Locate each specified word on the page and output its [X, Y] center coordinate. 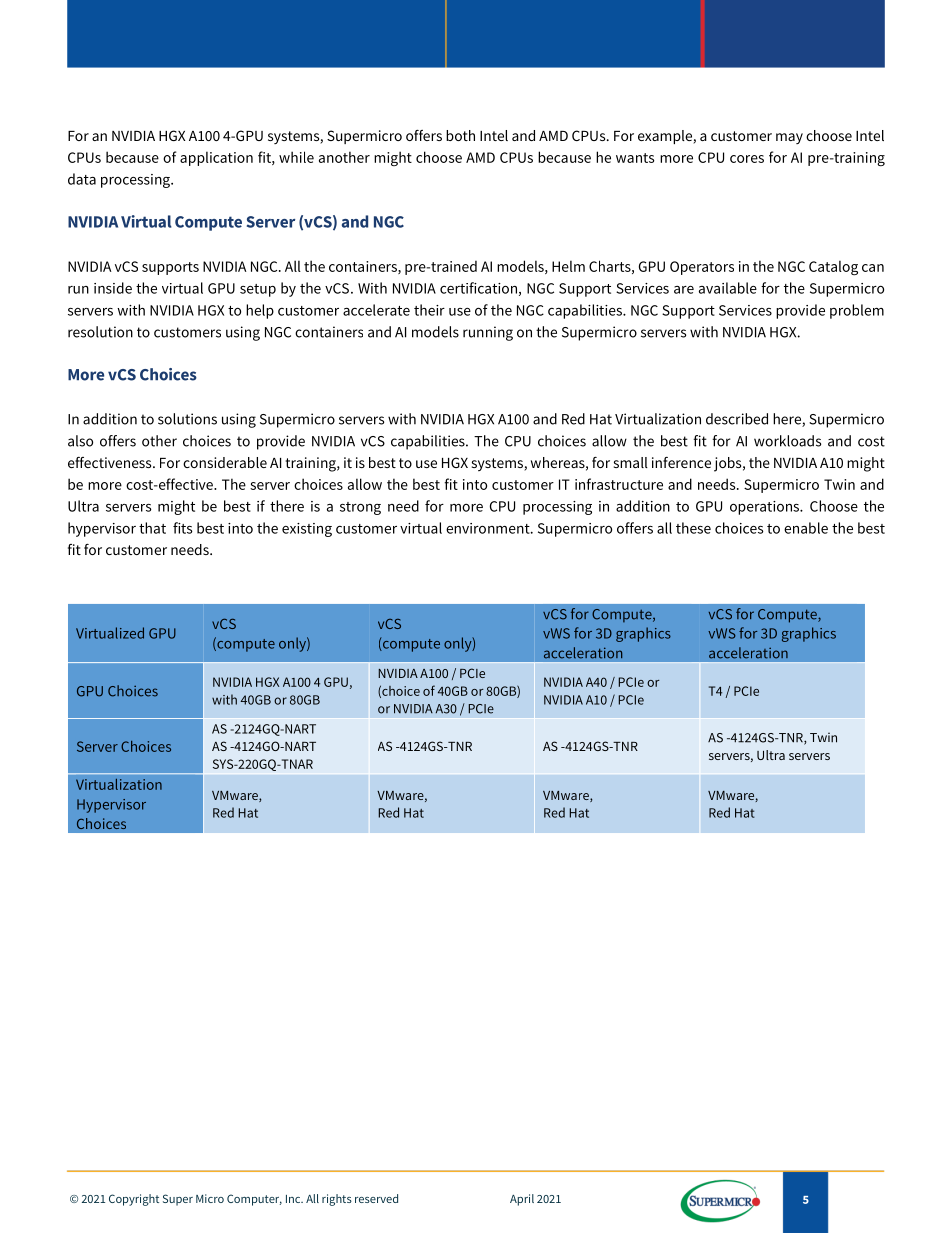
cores [747, 159]
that [152, 528]
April [522, 1200]
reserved [376, 1198]
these [693, 528]
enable [806, 528]
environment [489, 528]
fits [183, 528]
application [216, 158]
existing [307, 530]
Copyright [134, 1200]
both [460, 135]
